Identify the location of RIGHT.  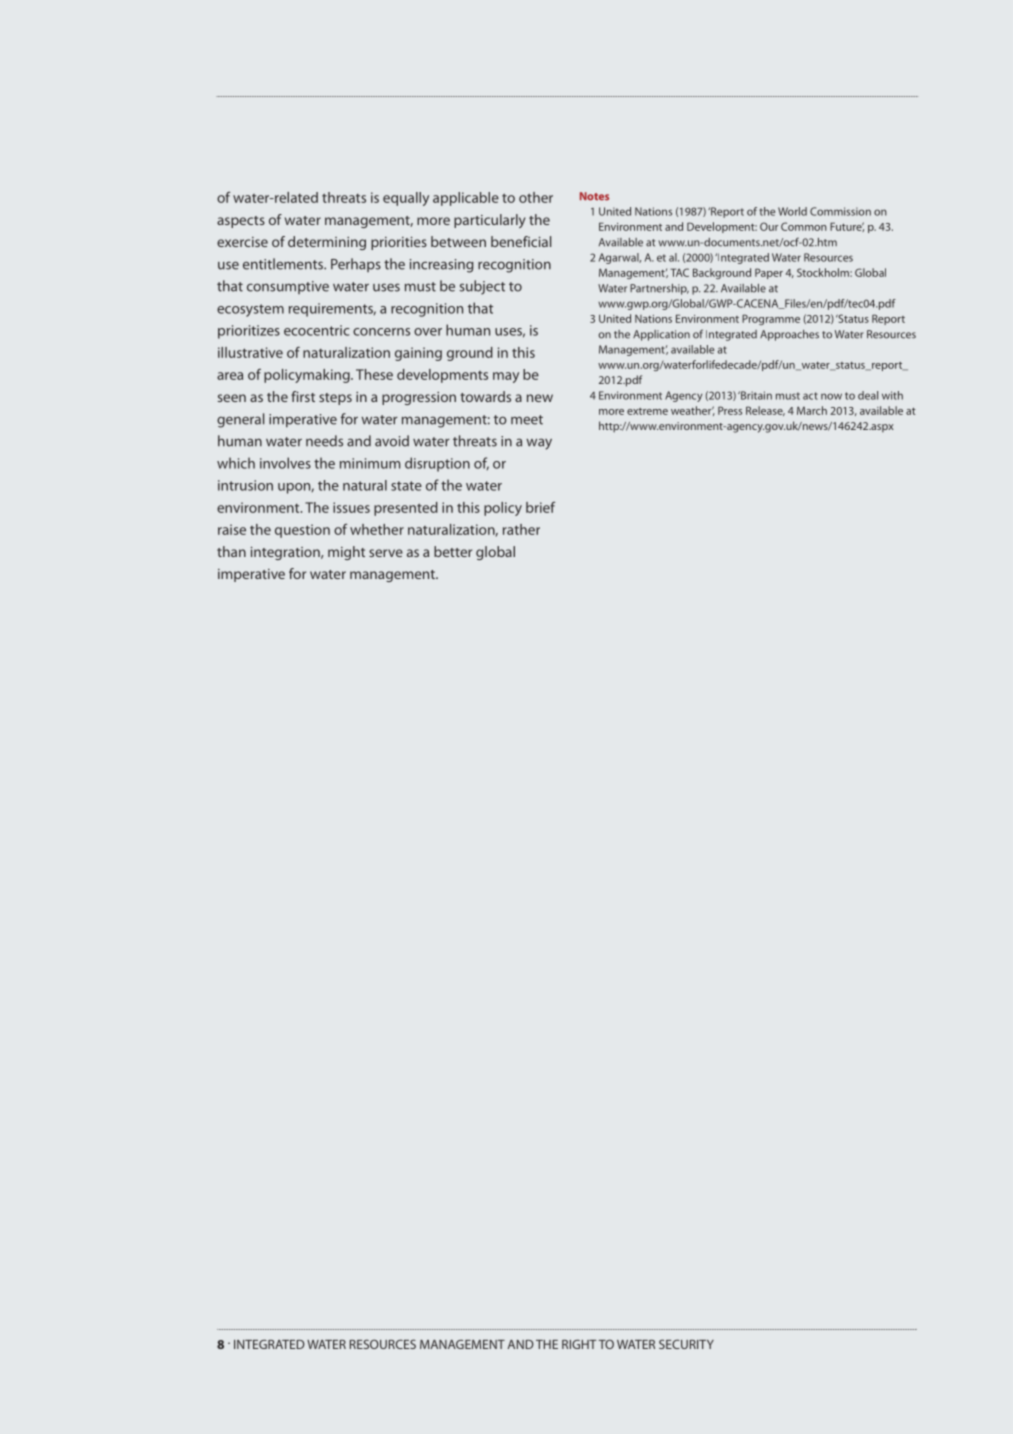
(579, 1344).
